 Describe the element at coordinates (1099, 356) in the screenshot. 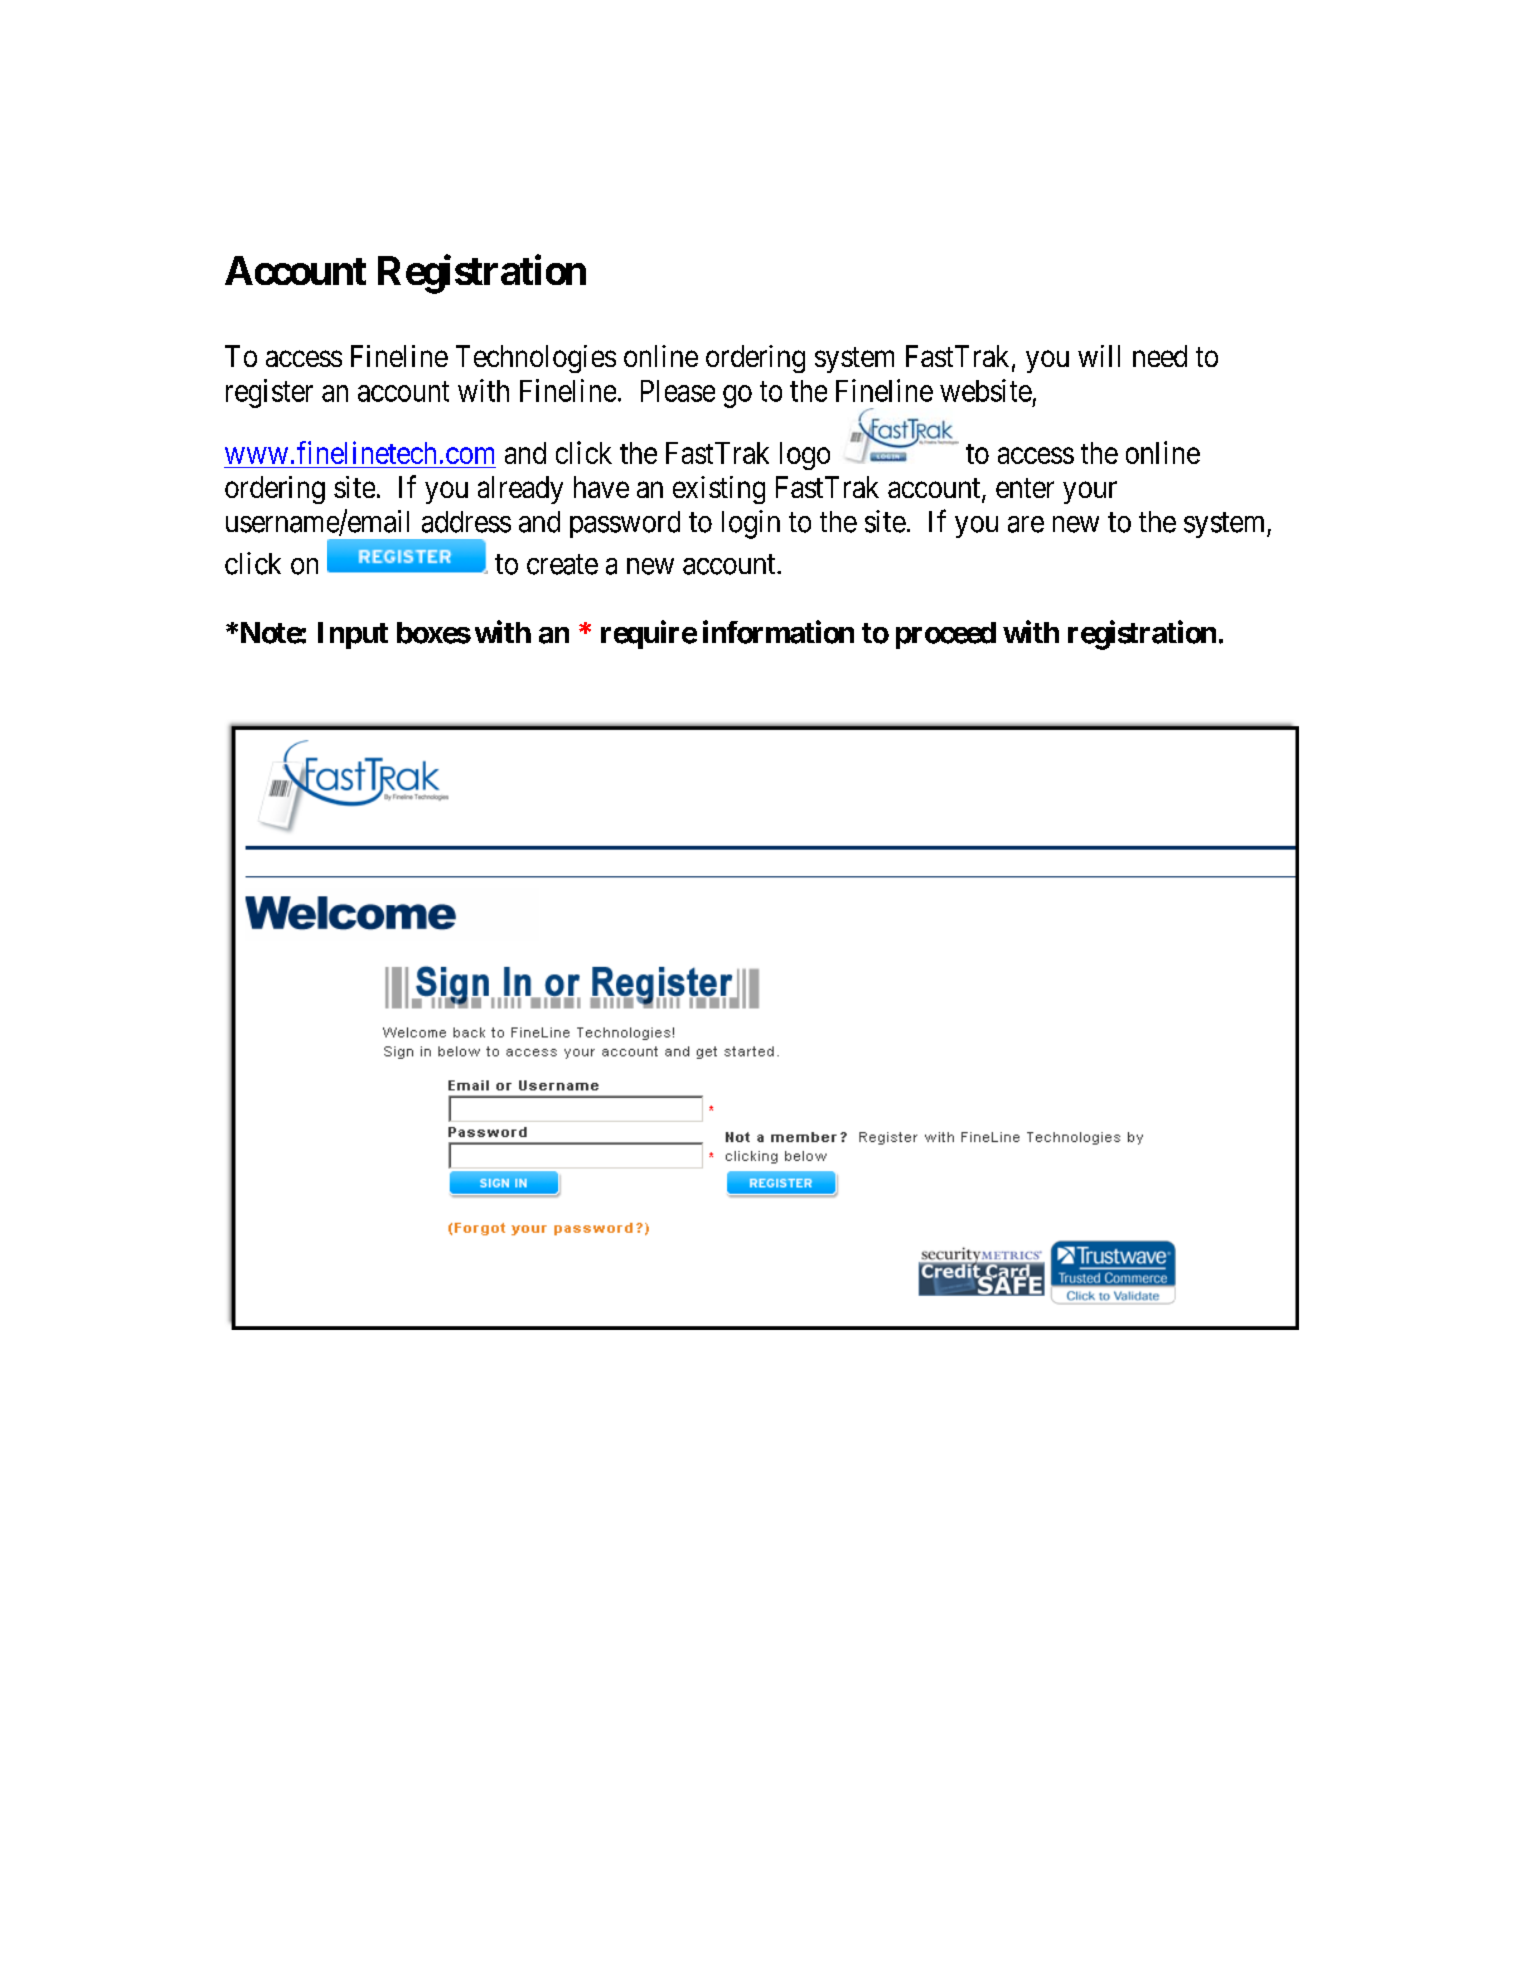

I see `will` at that location.
